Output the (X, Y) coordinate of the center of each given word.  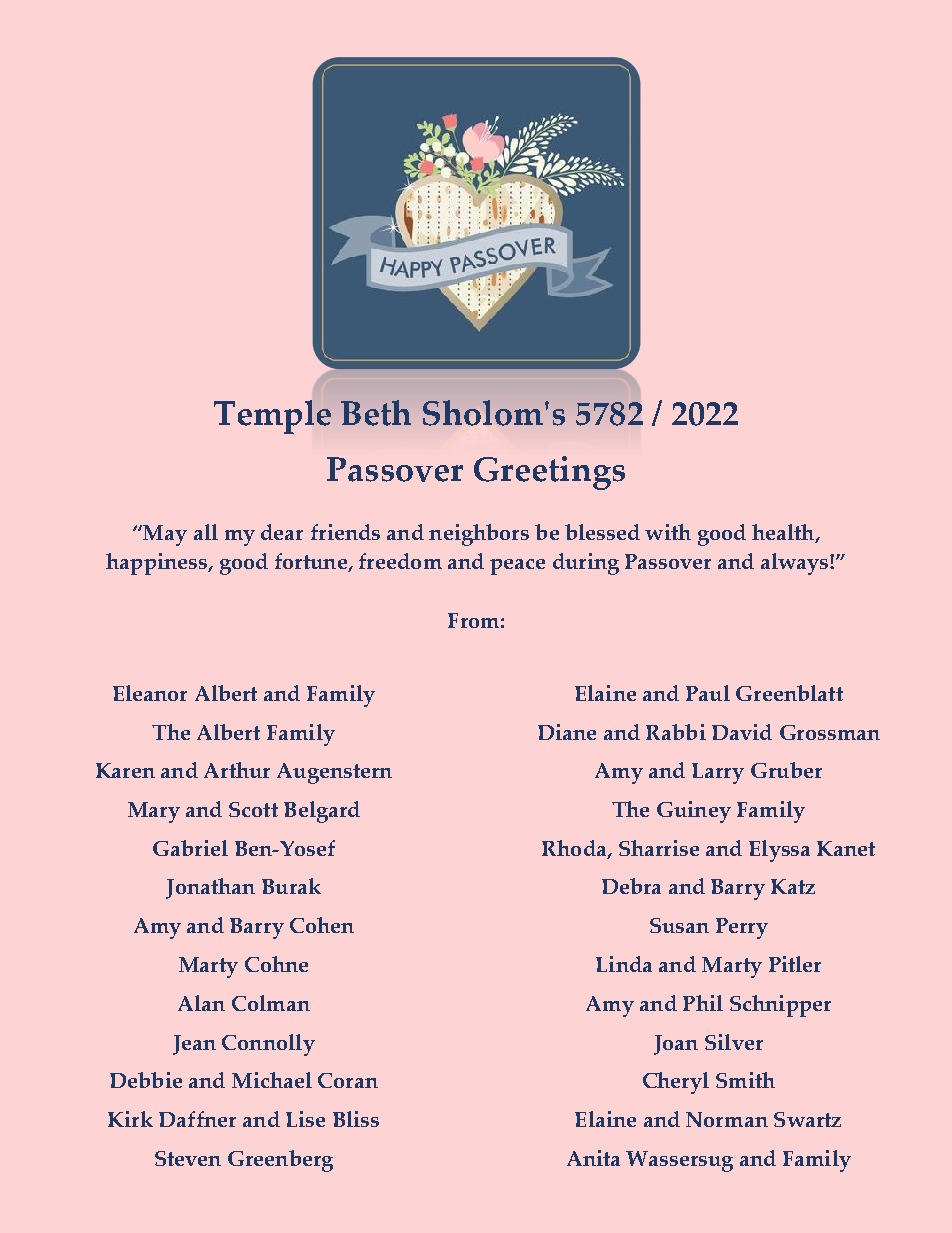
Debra (631, 886)
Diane (567, 732)
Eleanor (150, 693)
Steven (188, 1158)
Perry (742, 928)
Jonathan (210, 888)
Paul (708, 693)
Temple (272, 417)
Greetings (549, 473)
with (668, 532)
